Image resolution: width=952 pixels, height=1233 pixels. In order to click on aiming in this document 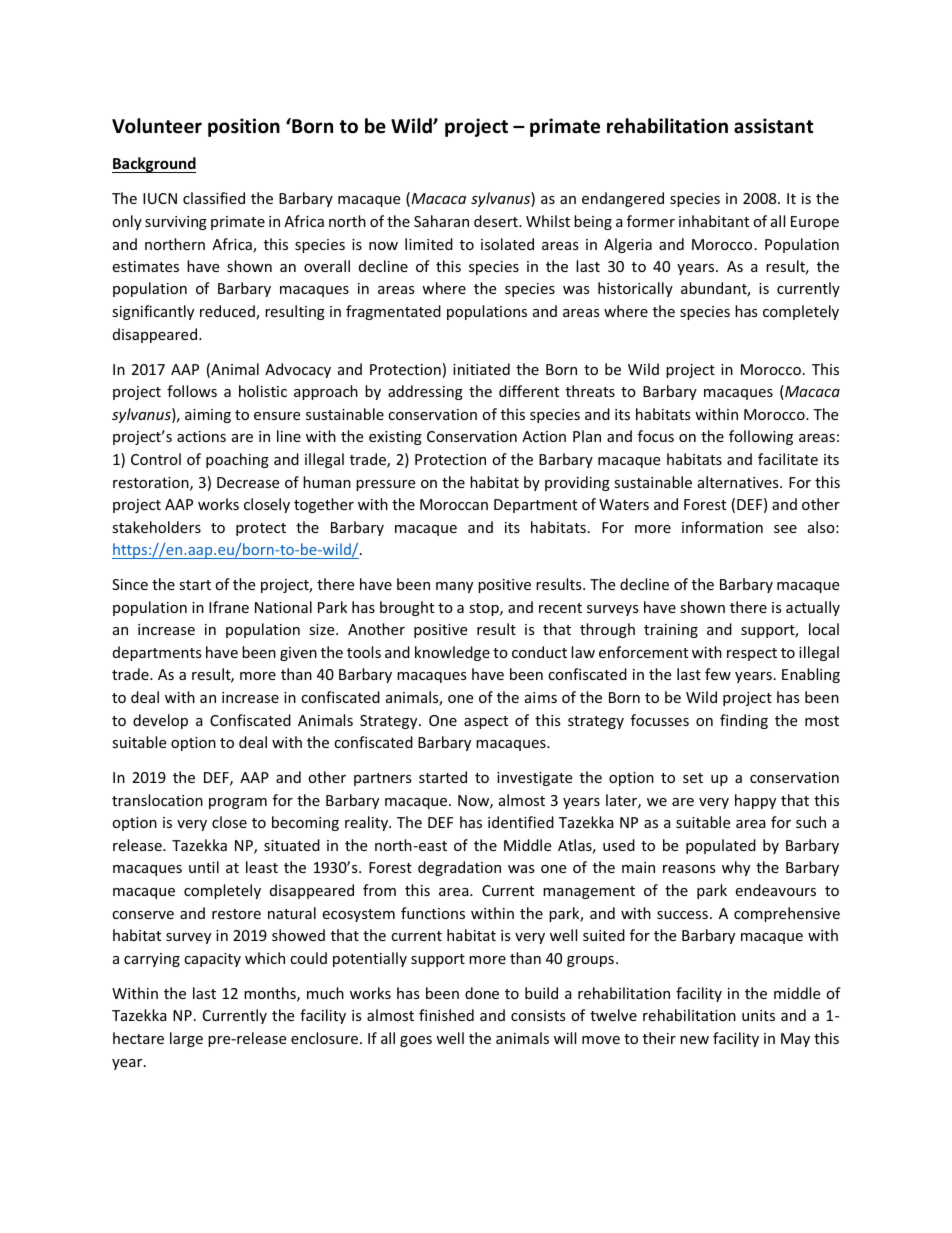, I will do `click(208, 416)`.
